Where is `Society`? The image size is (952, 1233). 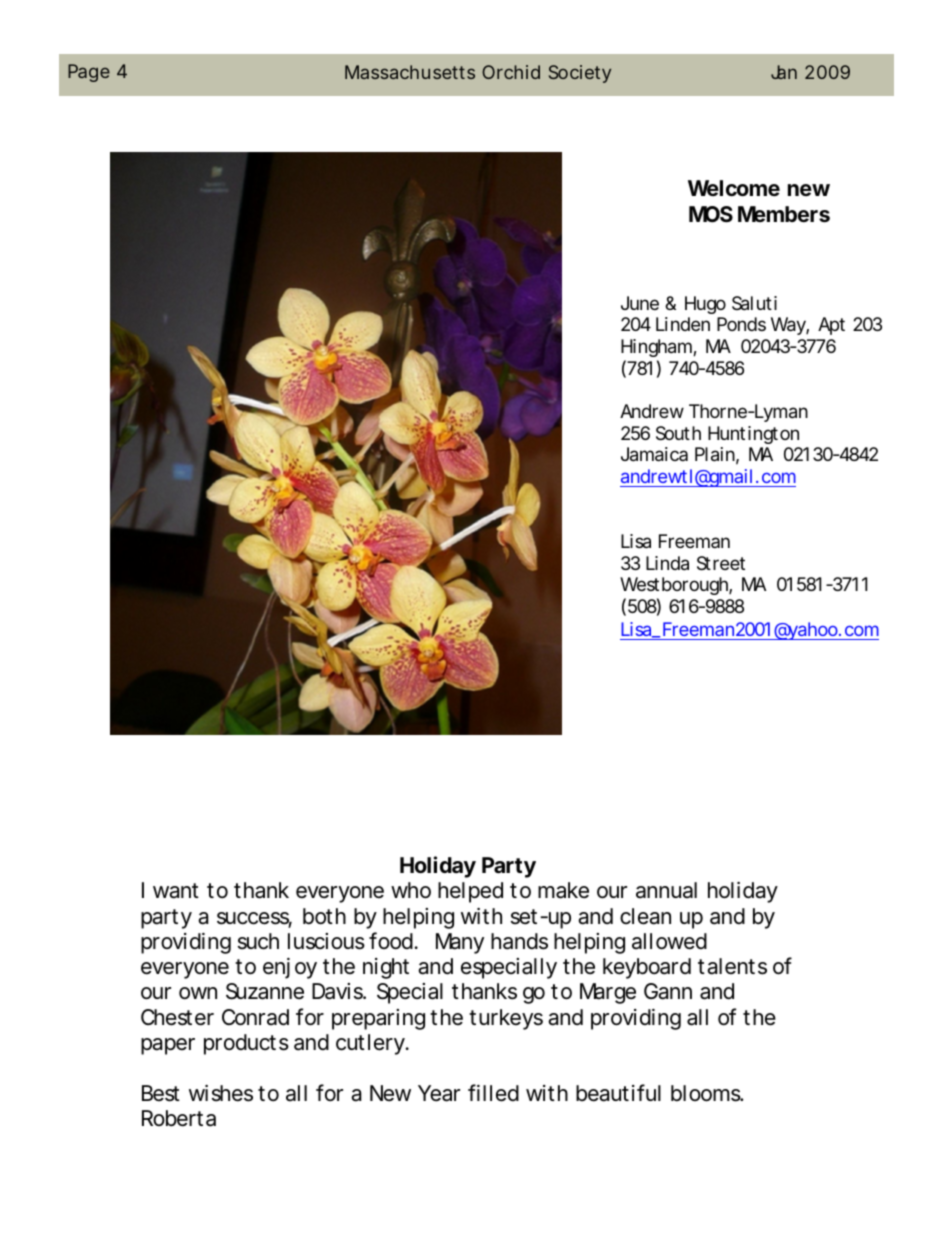 Society is located at coordinates (580, 74).
